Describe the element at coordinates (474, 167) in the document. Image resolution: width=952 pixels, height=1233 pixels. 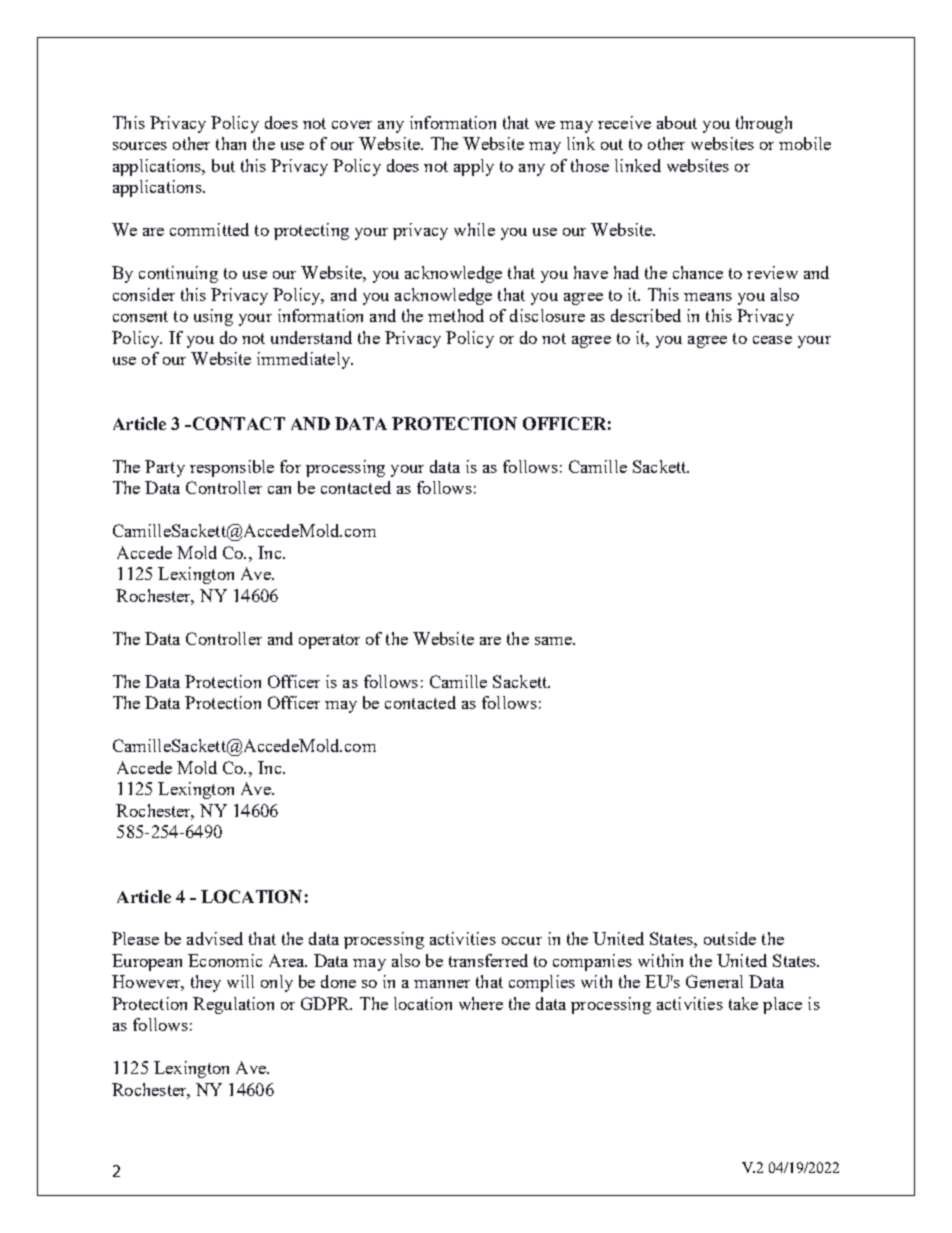
I see `apply` at that location.
